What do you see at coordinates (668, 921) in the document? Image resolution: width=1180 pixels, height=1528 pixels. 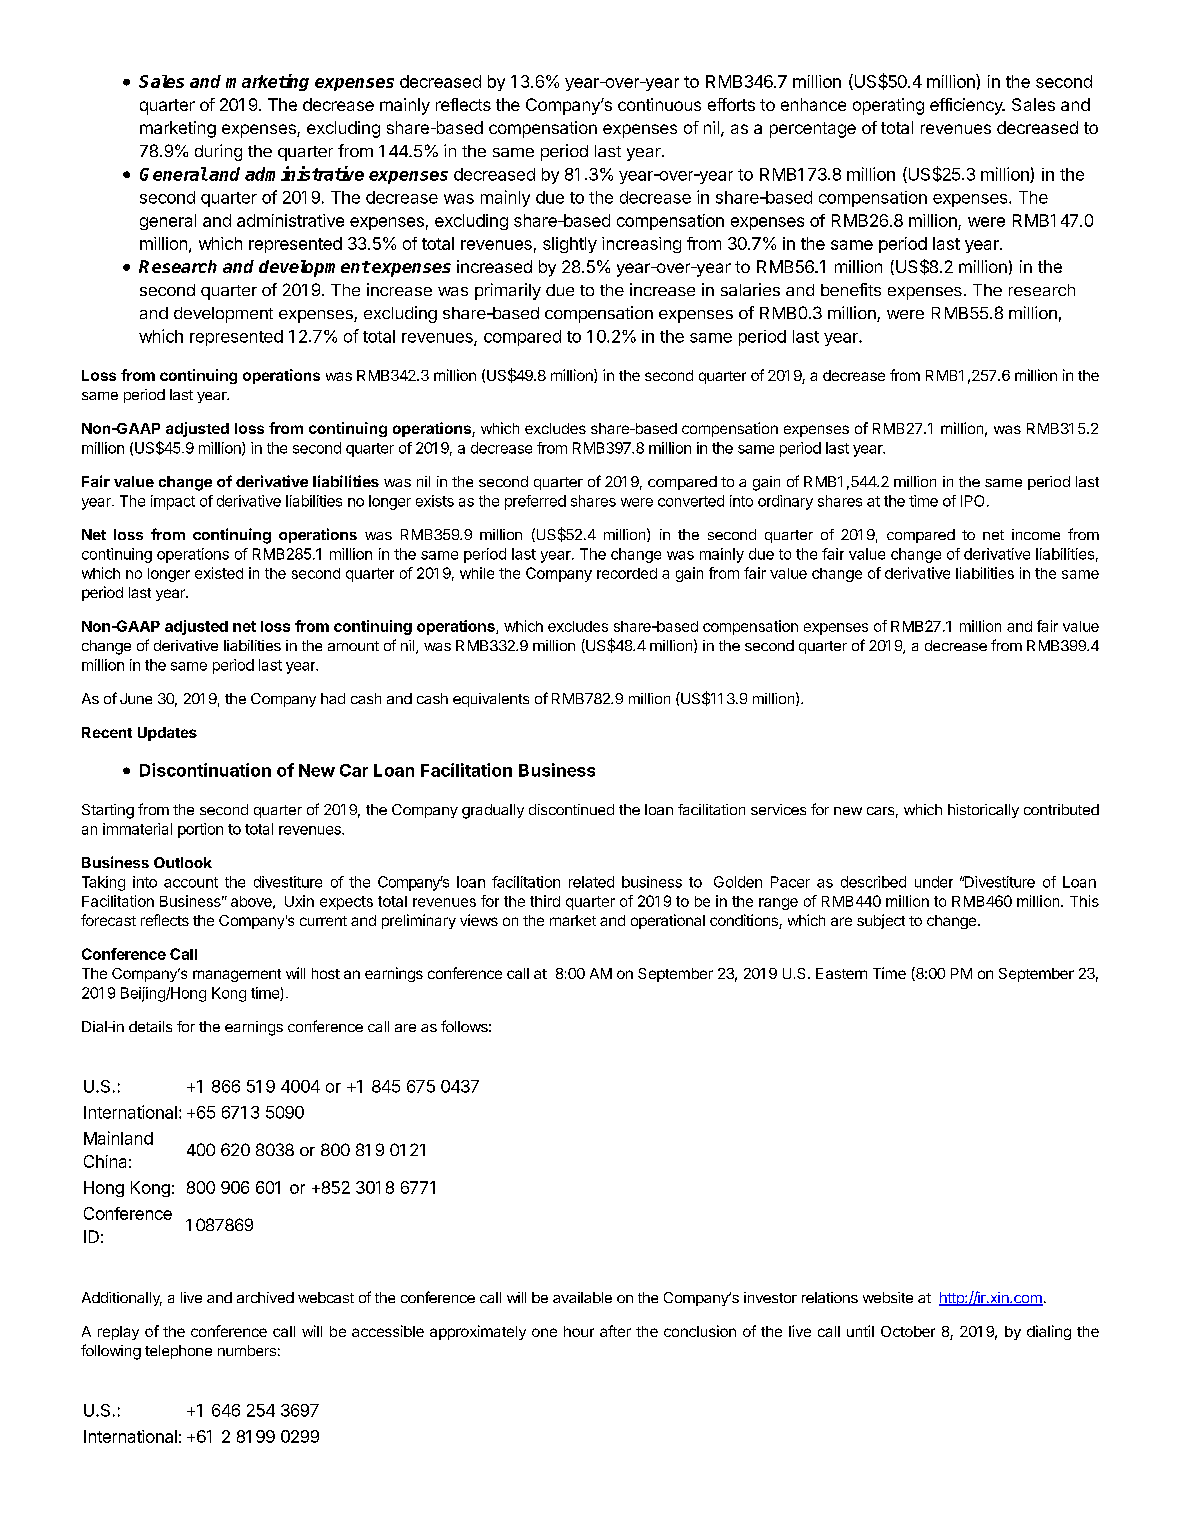 I see `operational` at bounding box center [668, 921].
